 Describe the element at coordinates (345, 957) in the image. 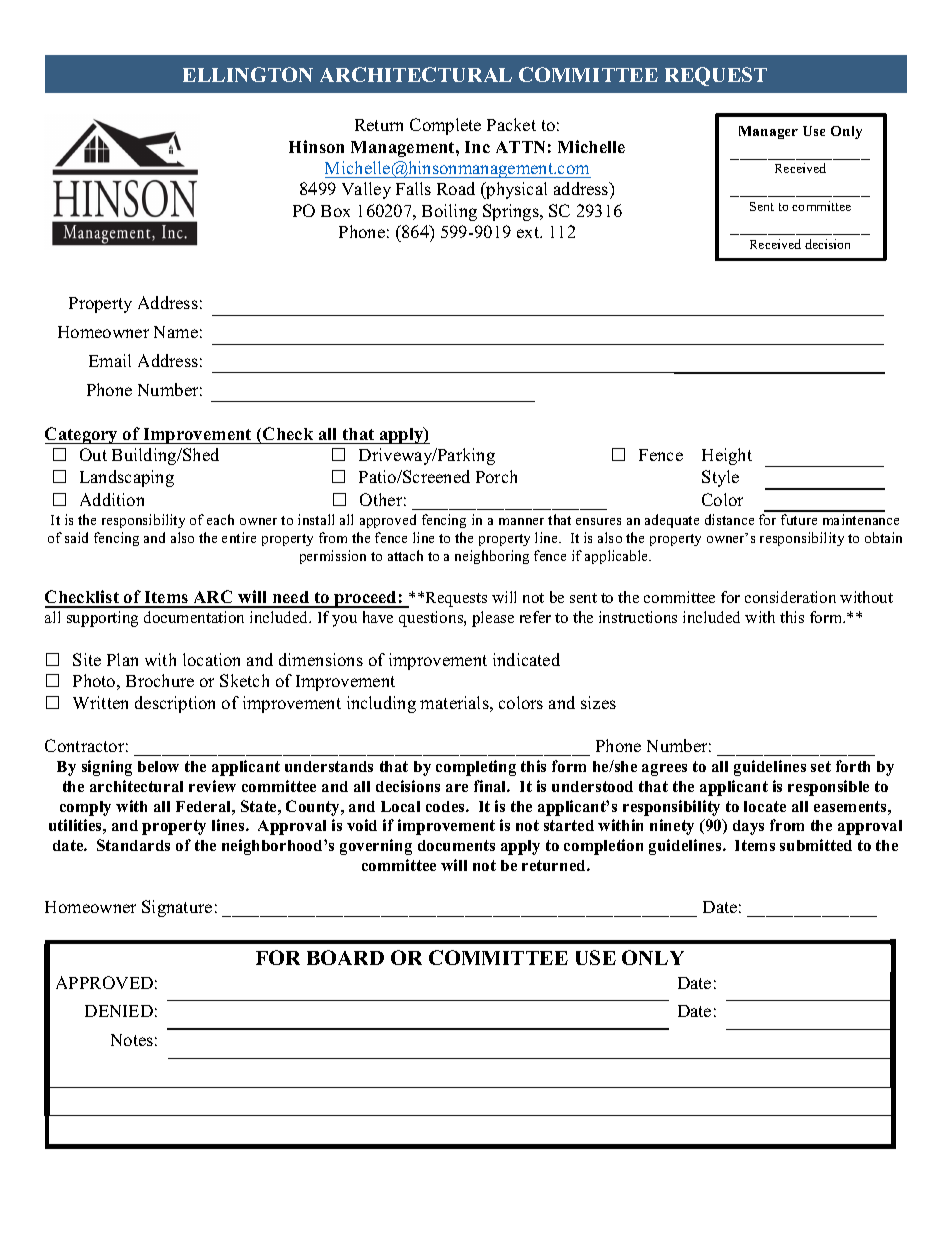

I see `BOARD` at that location.
